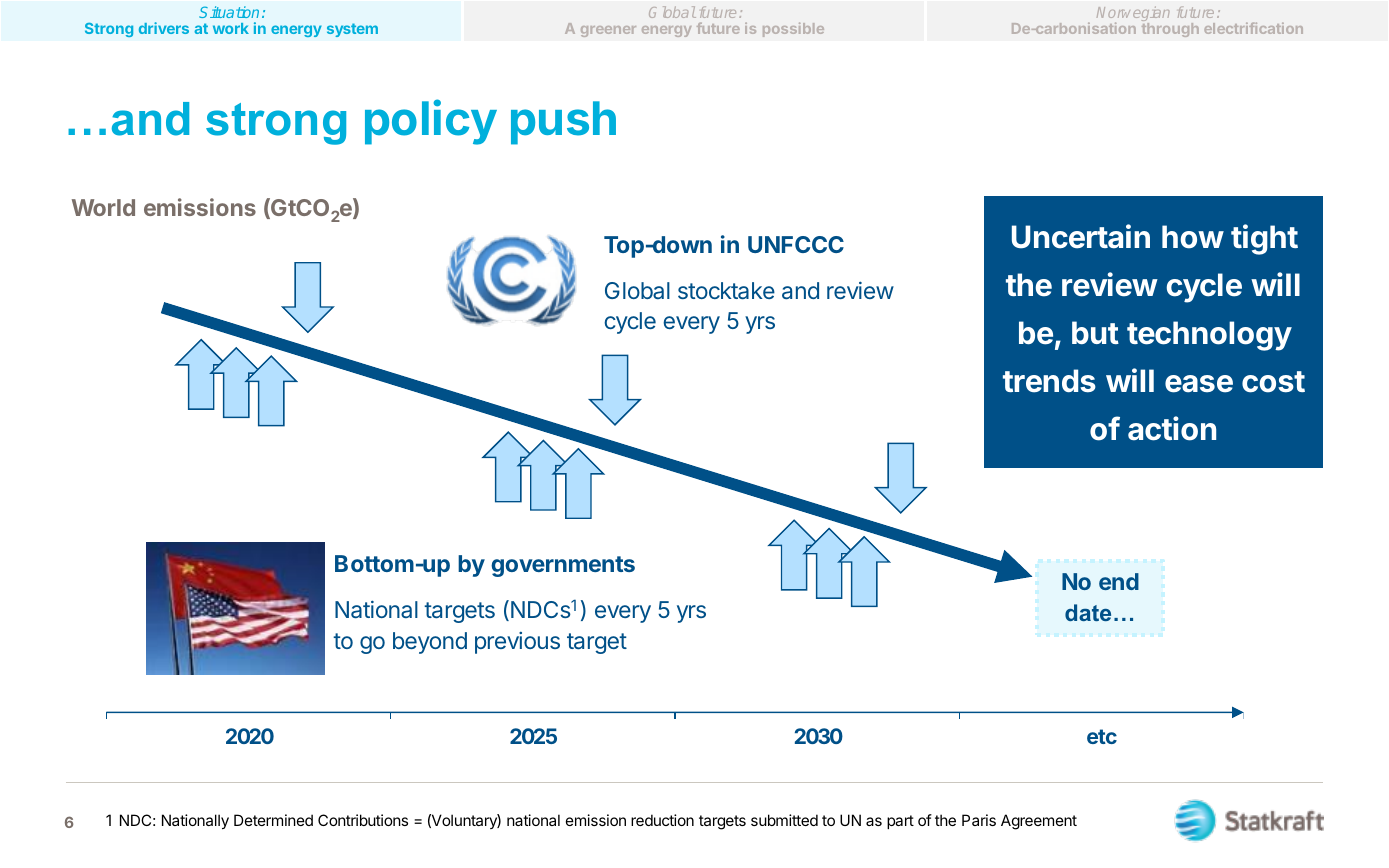 This page has height=868, width=1389. Describe the element at coordinates (231, 28) in the page. I see `work` at that location.
